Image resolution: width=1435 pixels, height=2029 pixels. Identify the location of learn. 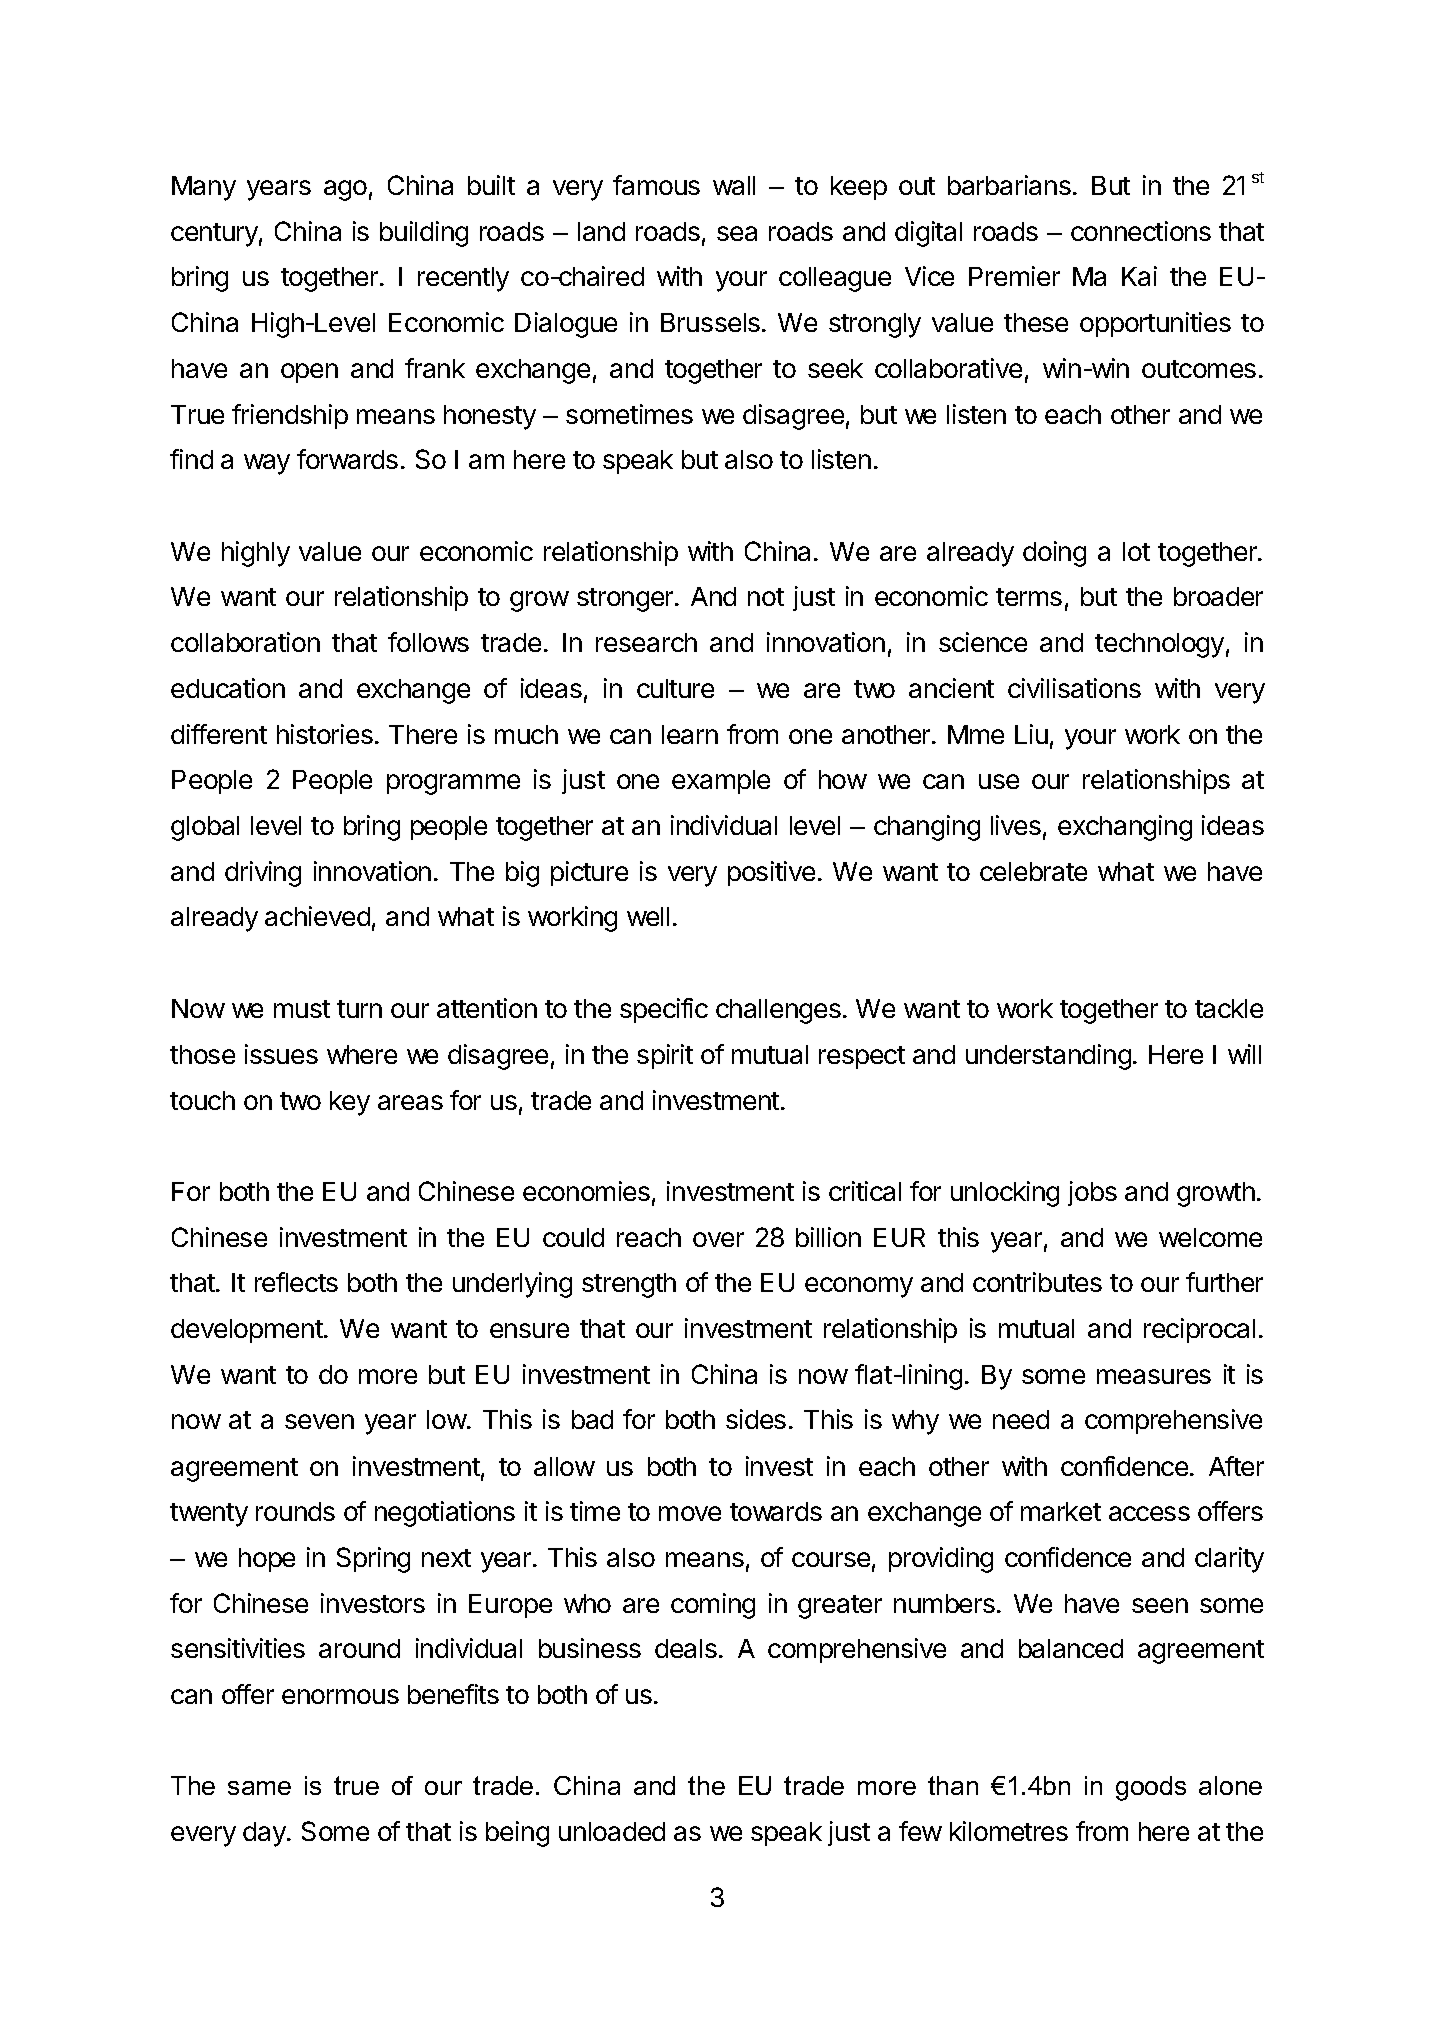
(690, 734).
